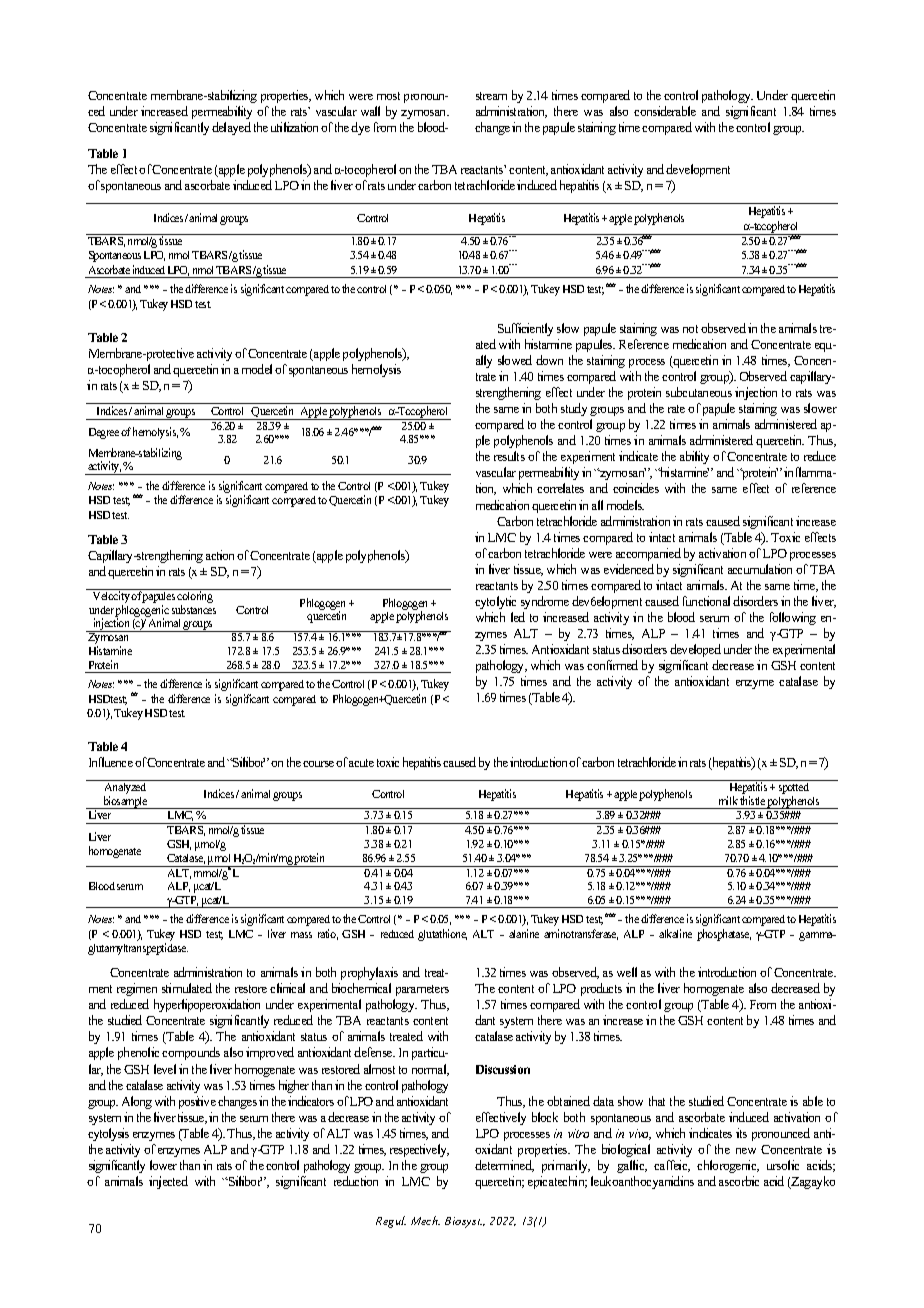  Describe the element at coordinates (168, 1182) in the screenshot. I see `injected` at that location.
